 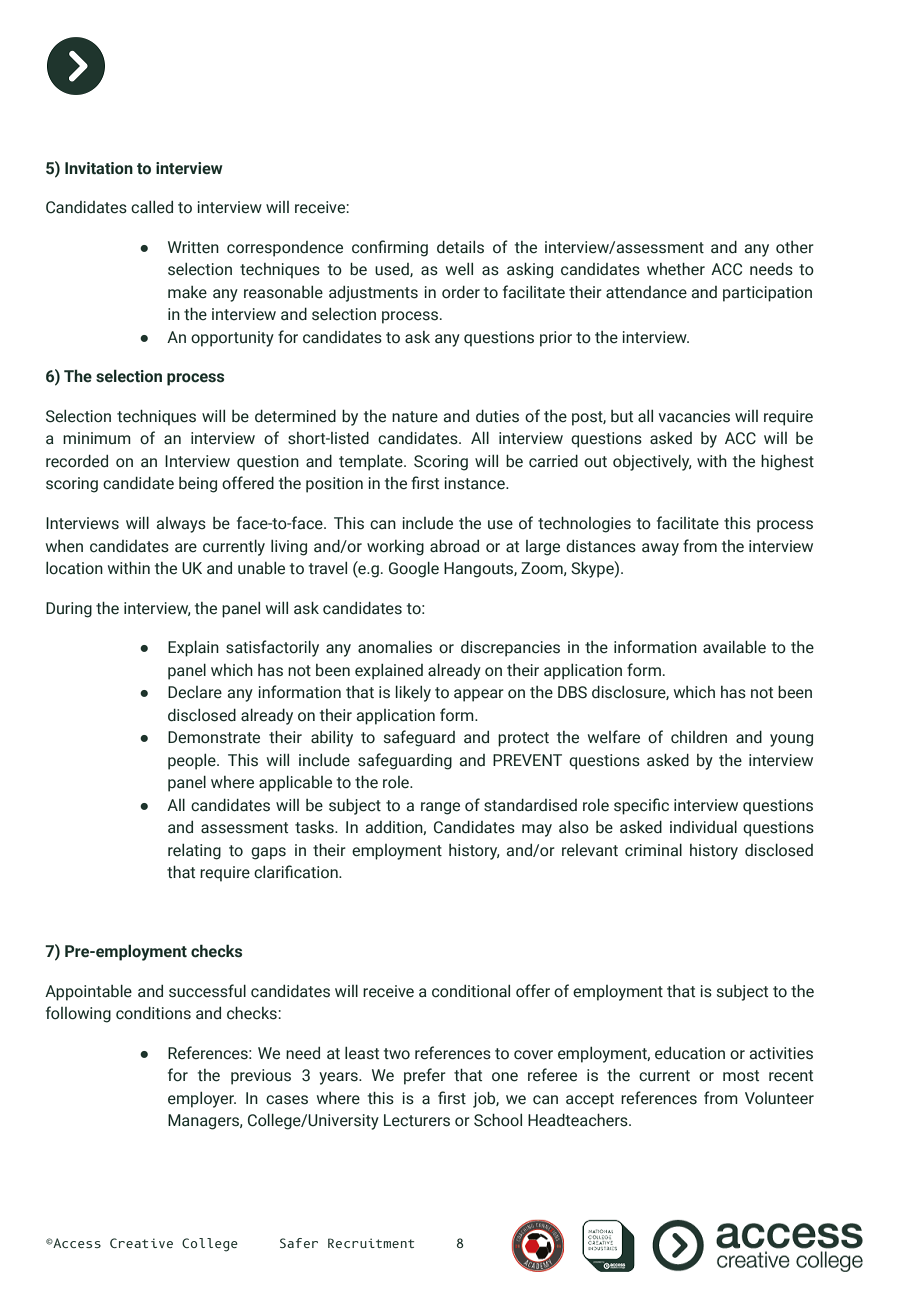 What do you see at coordinates (195, 692) in the document?
I see `Declare` at bounding box center [195, 692].
